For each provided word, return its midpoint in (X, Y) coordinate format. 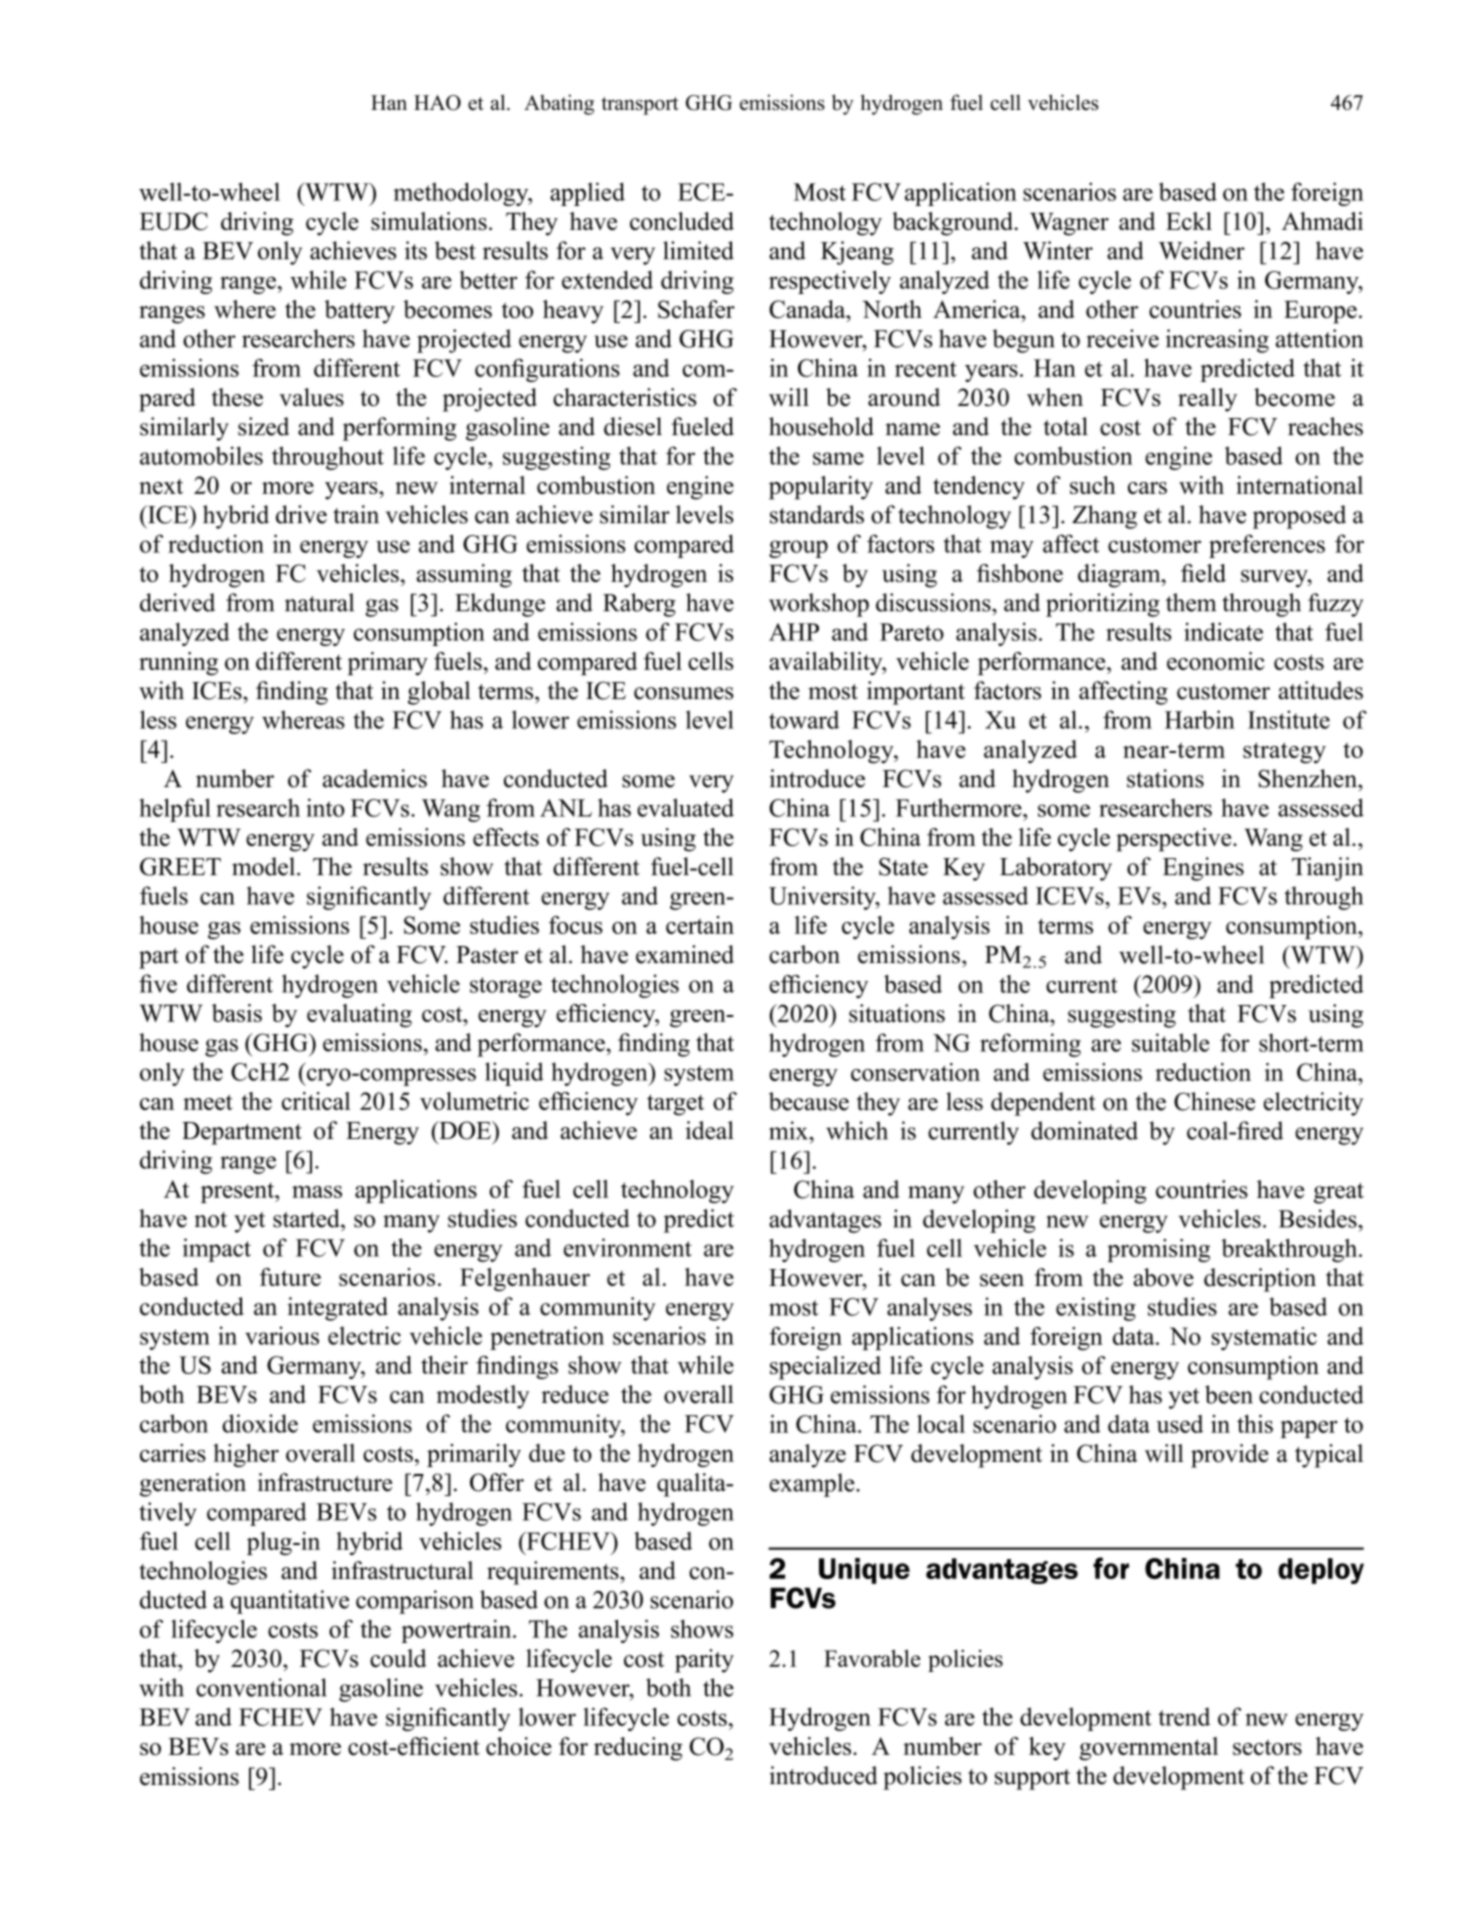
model (265, 866)
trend (1184, 1716)
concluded (682, 221)
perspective (1175, 840)
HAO (437, 103)
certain (700, 925)
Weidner (1202, 250)
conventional (261, 1687)
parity (704, 1661)
